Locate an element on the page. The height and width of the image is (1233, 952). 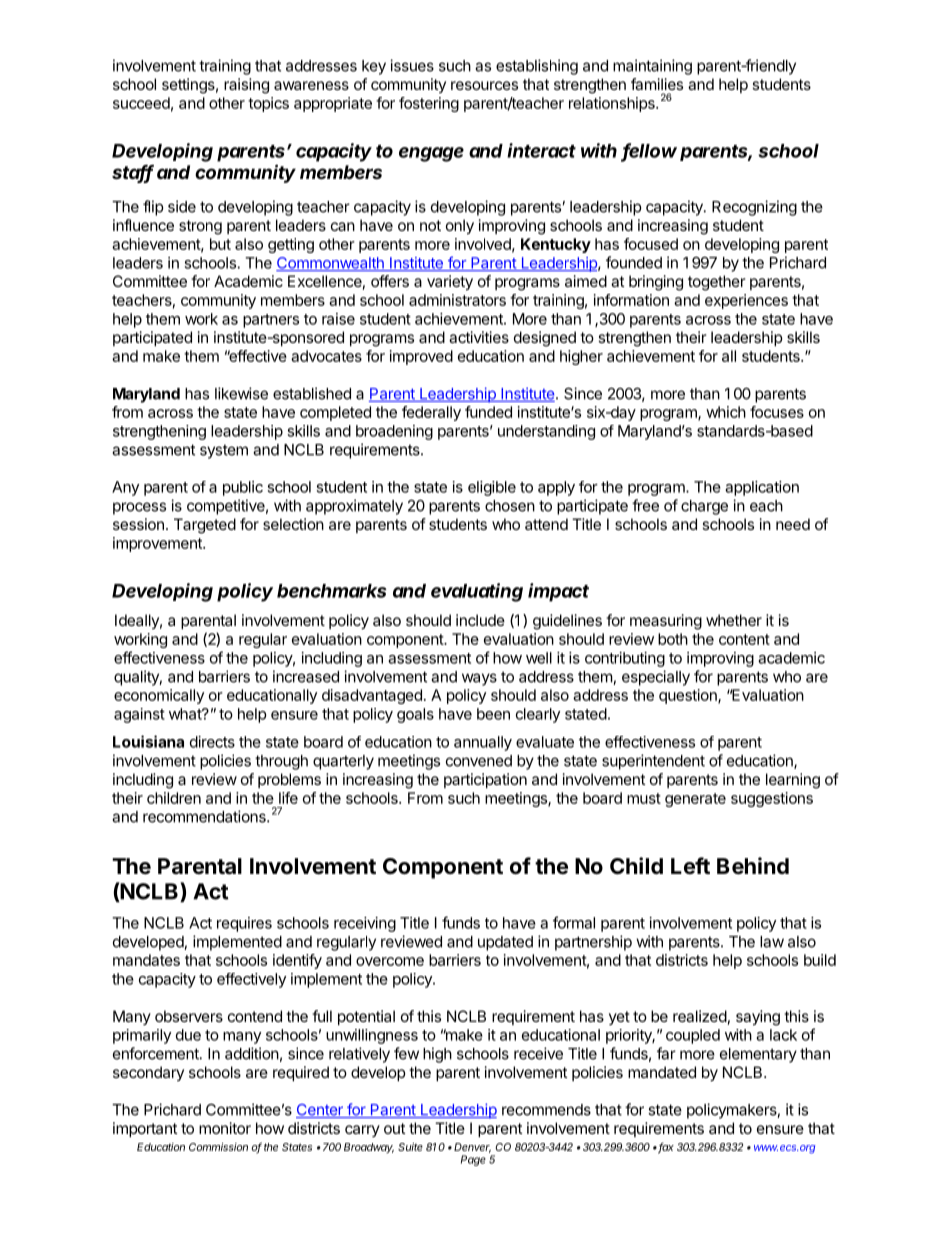
families is located at coordinates (657, 84).
